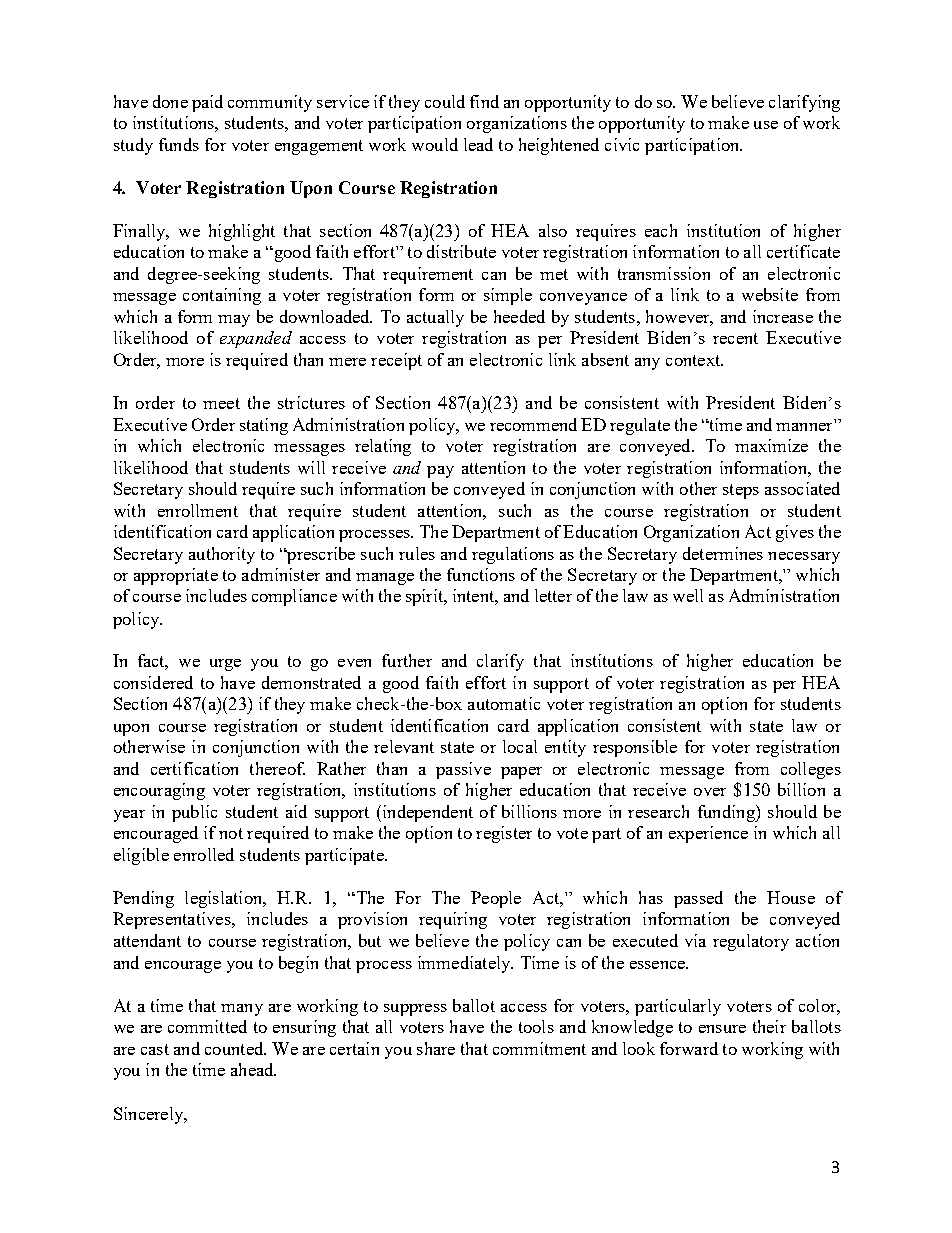 This document has width=952, height=1233. Describe the element at coordinates (478, 144) in the document. I see `lead` at that location.
